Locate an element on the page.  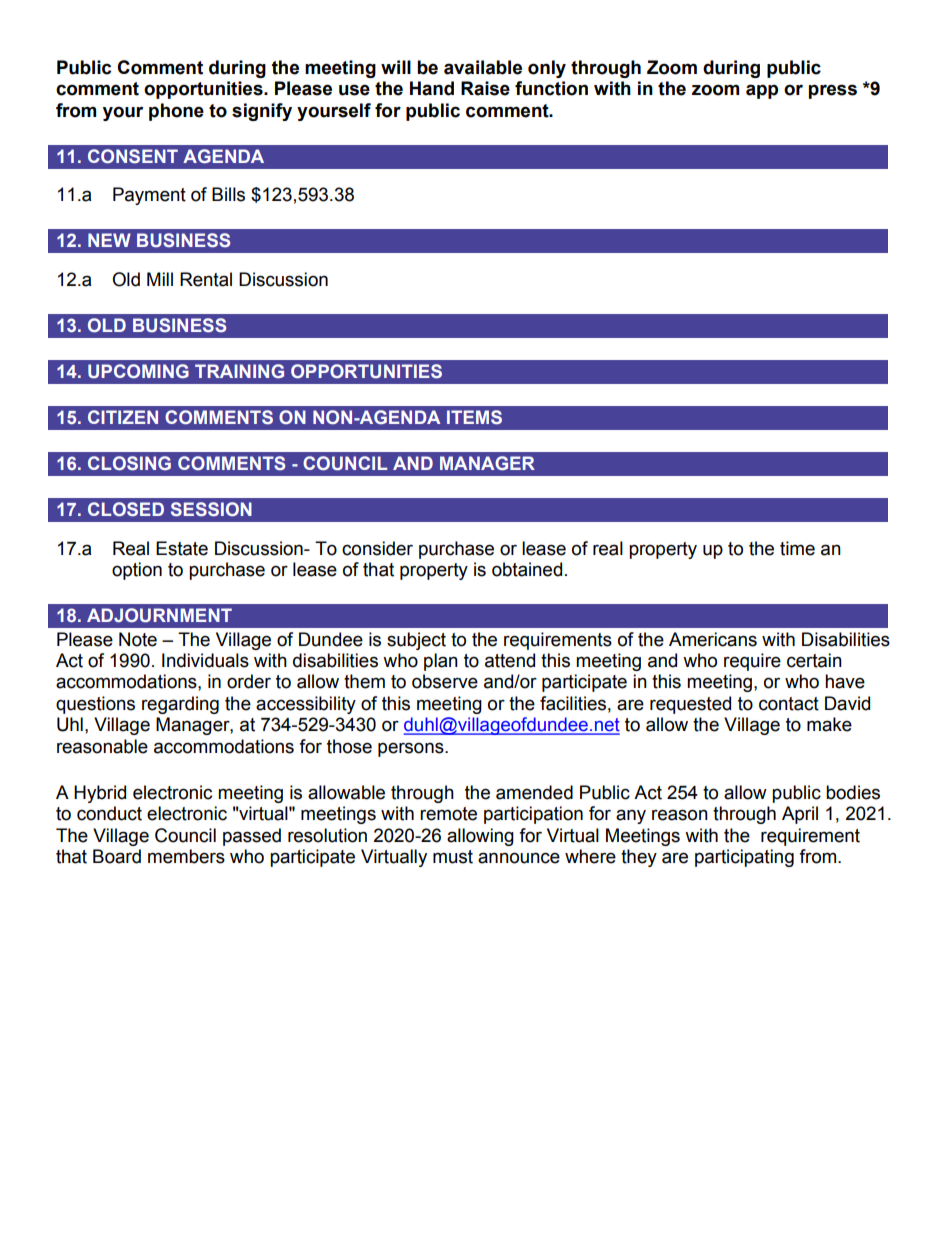
phone is located at coordinates (176, 112).
